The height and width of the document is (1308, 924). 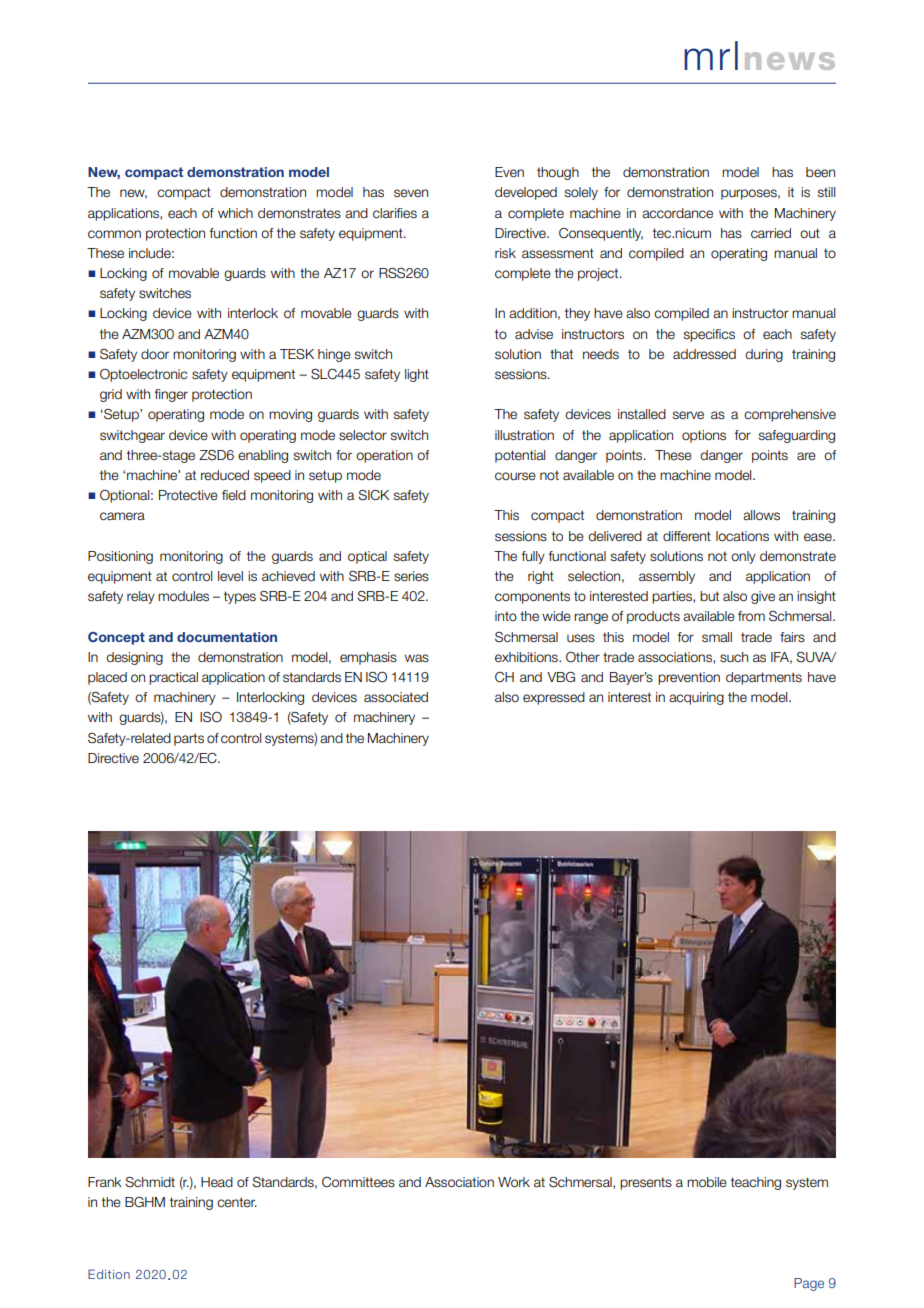 What do you see at coordinates (743, 557) in the document?
I see `only` at bounding box center [743, 557].
